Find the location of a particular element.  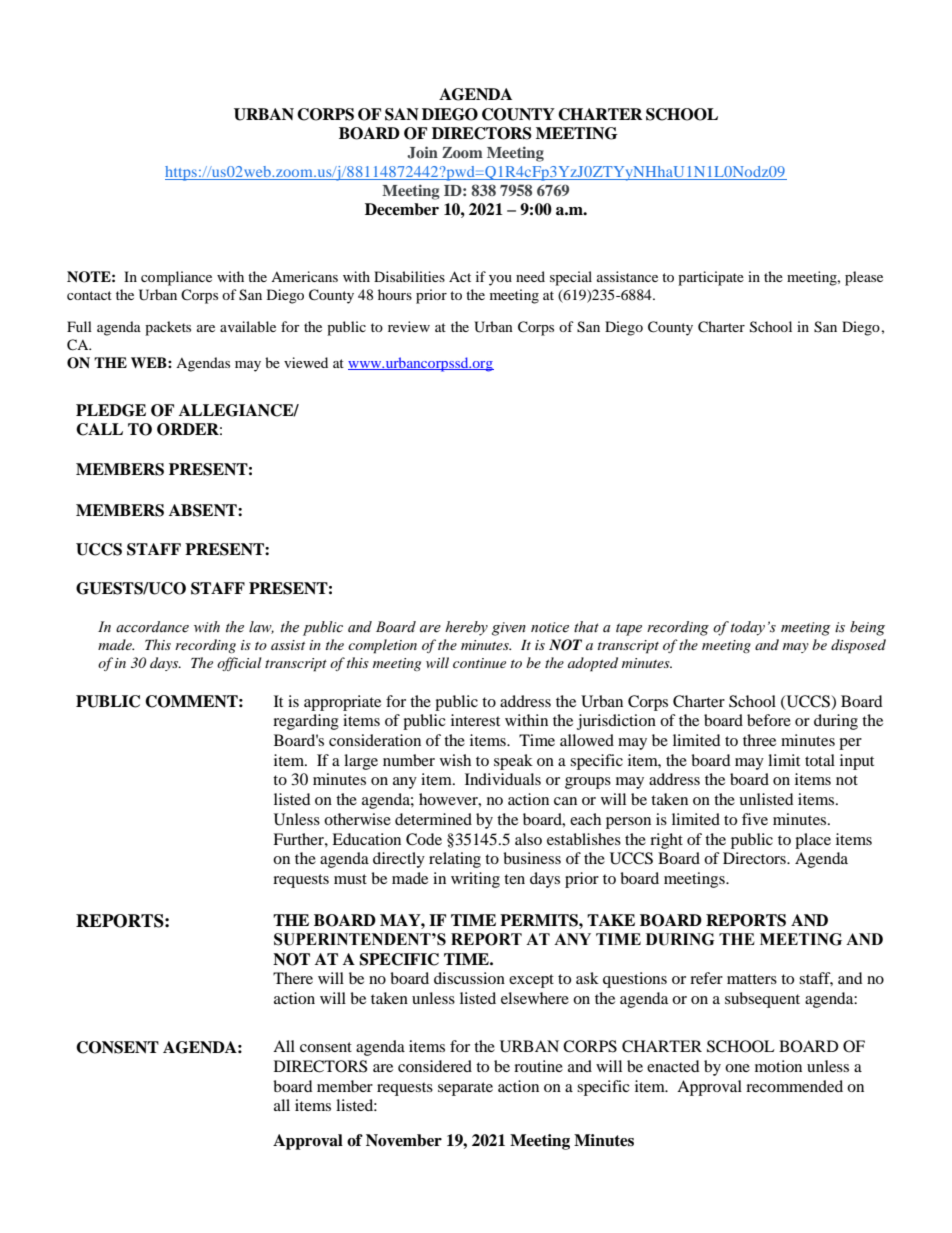

compliance is located at coordinates (176, 278).
